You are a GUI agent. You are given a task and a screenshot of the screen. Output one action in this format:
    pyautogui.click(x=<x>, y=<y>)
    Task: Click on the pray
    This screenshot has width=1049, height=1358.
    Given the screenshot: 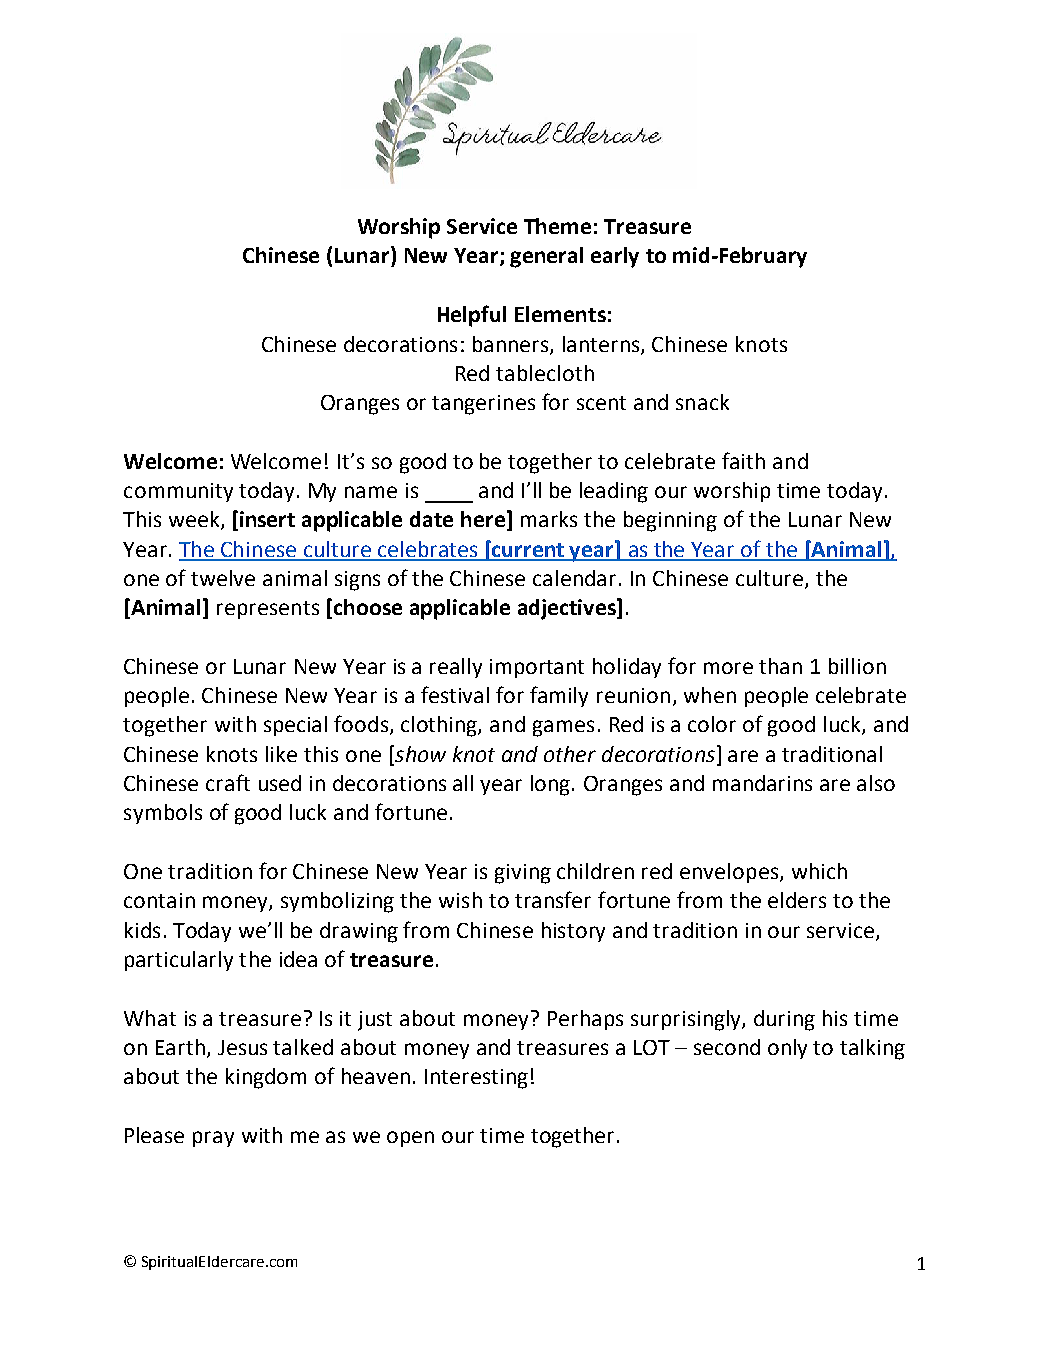 What is the action you would take?
    pyautogui.click(x=213, y=1139)
